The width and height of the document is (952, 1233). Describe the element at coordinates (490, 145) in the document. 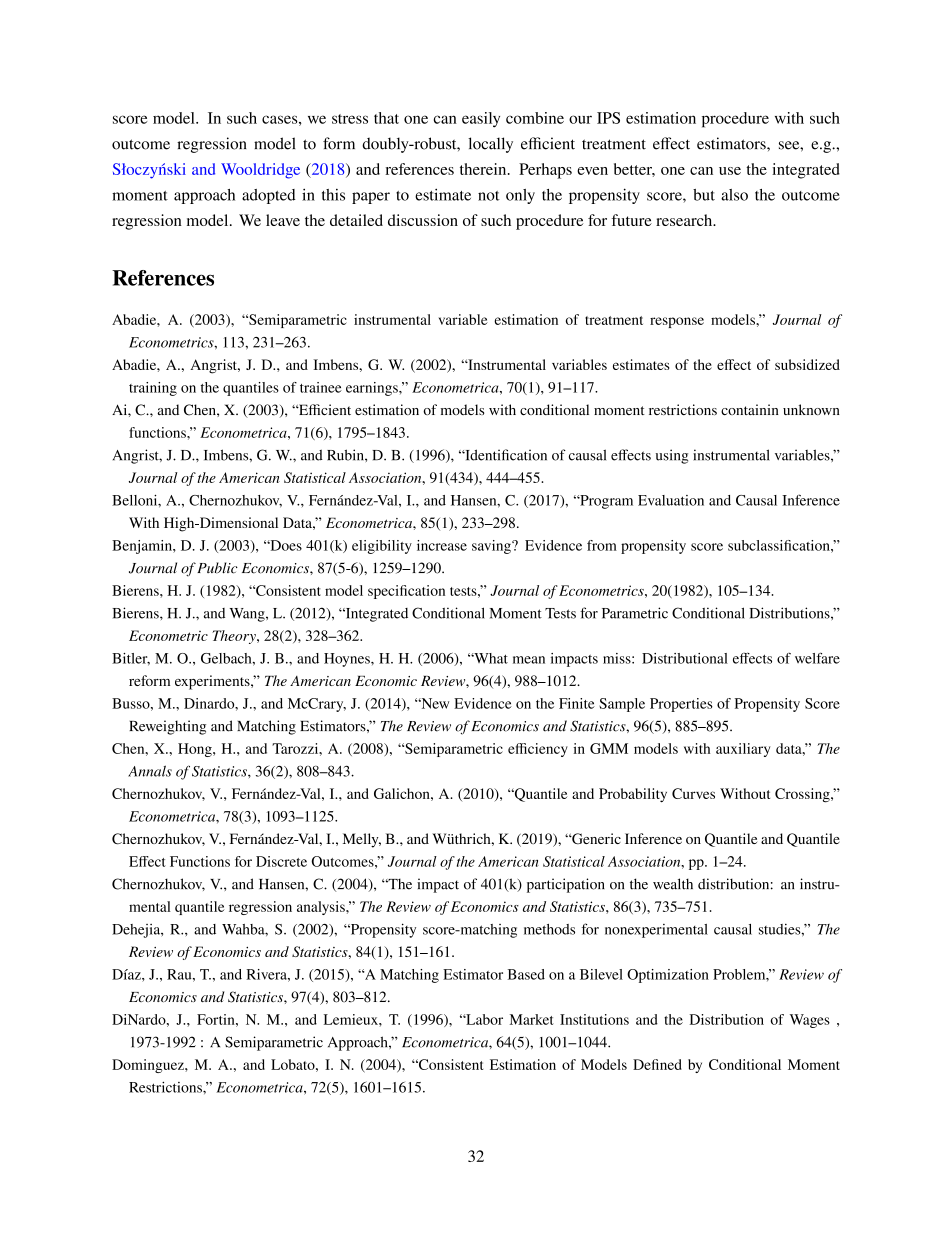

I see `locally` at that location.
